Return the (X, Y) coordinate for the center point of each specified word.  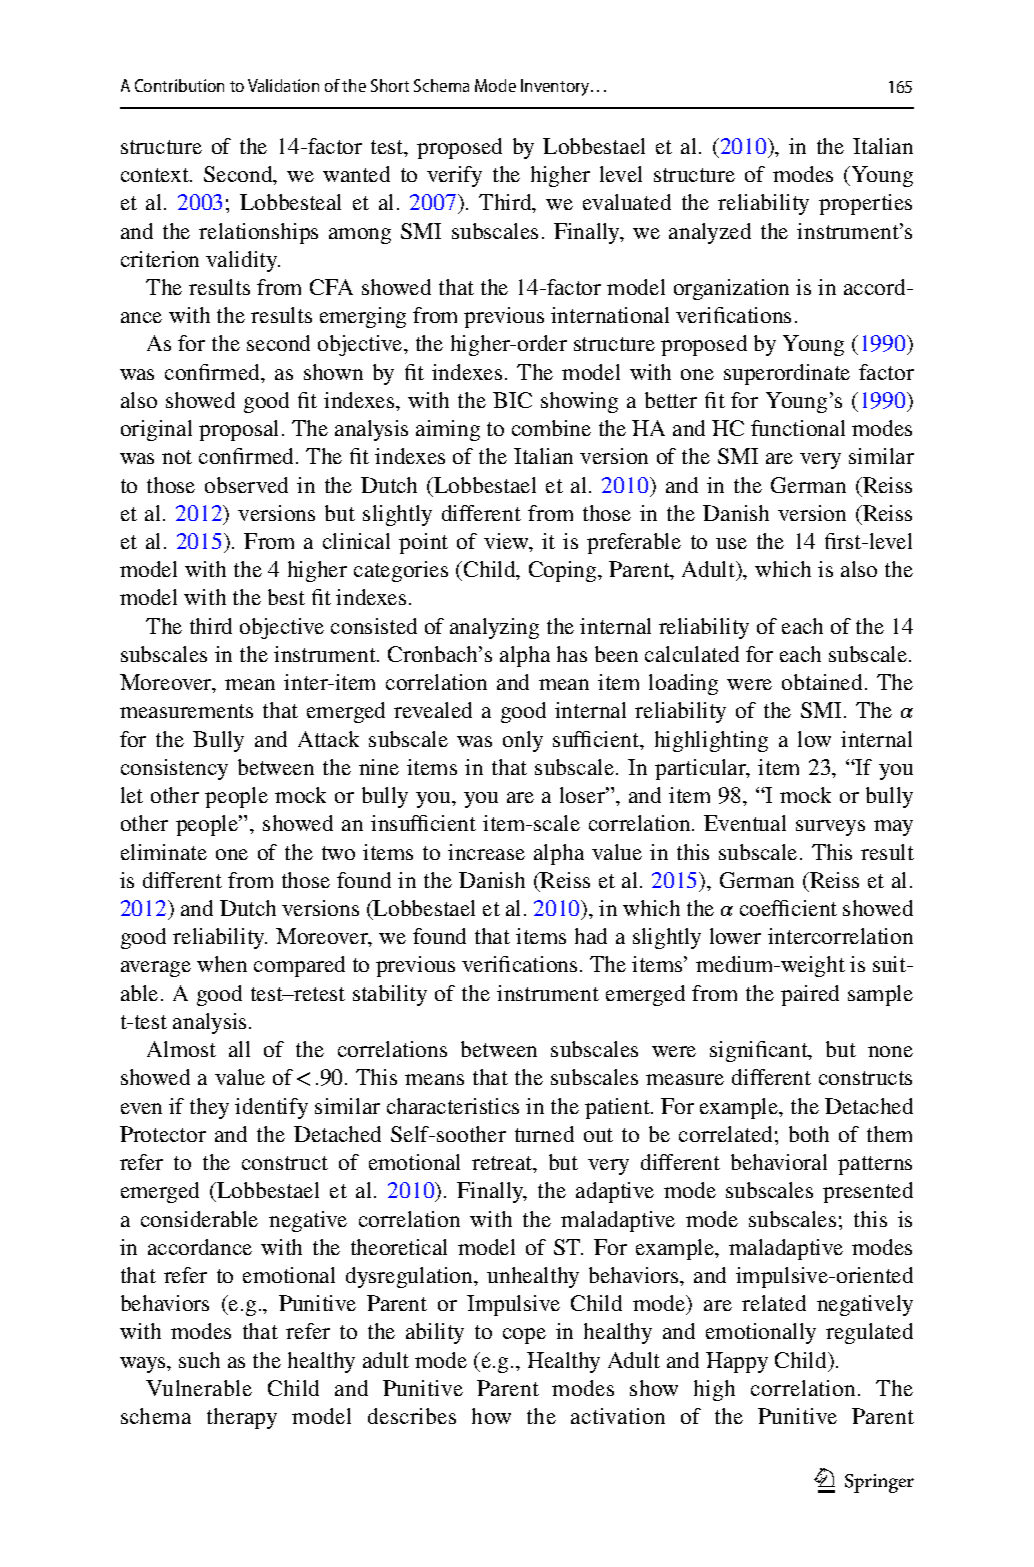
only (523, 741)
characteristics (453, 1106)
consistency (174, 769)
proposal (241, 430)
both (809, 1134)
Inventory (556, 87)
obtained (822, 682)
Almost (181, 1049)
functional (798, 428)
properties (865, 204)
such (199, 1360)
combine (551, 428)
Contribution (179, 85)
